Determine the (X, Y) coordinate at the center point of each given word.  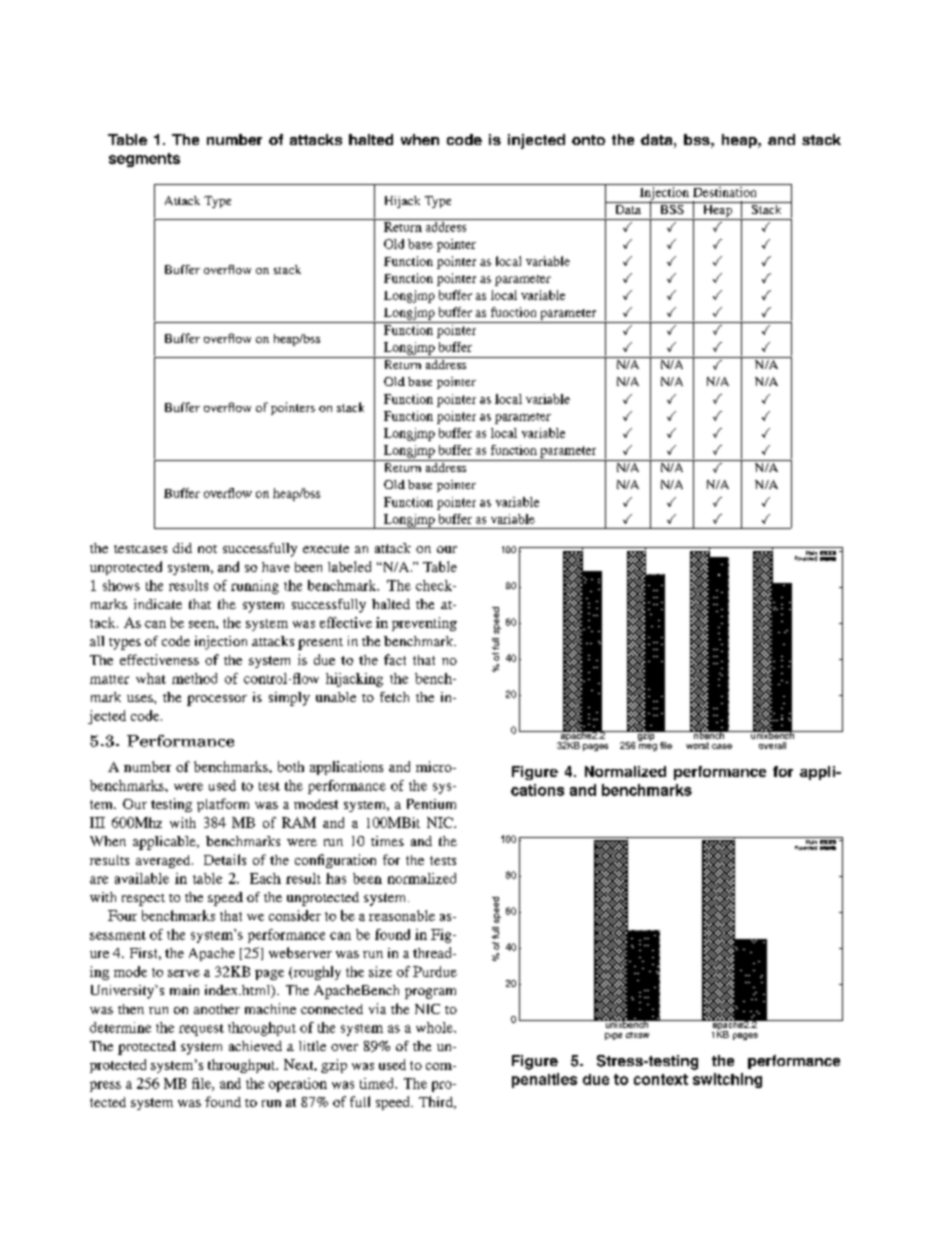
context (661, 1079)
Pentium (431, 804)
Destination (724, 192)
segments (144, 160)
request (201, 1030)
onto (588, 140)
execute (326, 548)
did (182, 548)
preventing (424, 624)
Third (437, 1102)
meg (648, 747)
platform (223, 805)
